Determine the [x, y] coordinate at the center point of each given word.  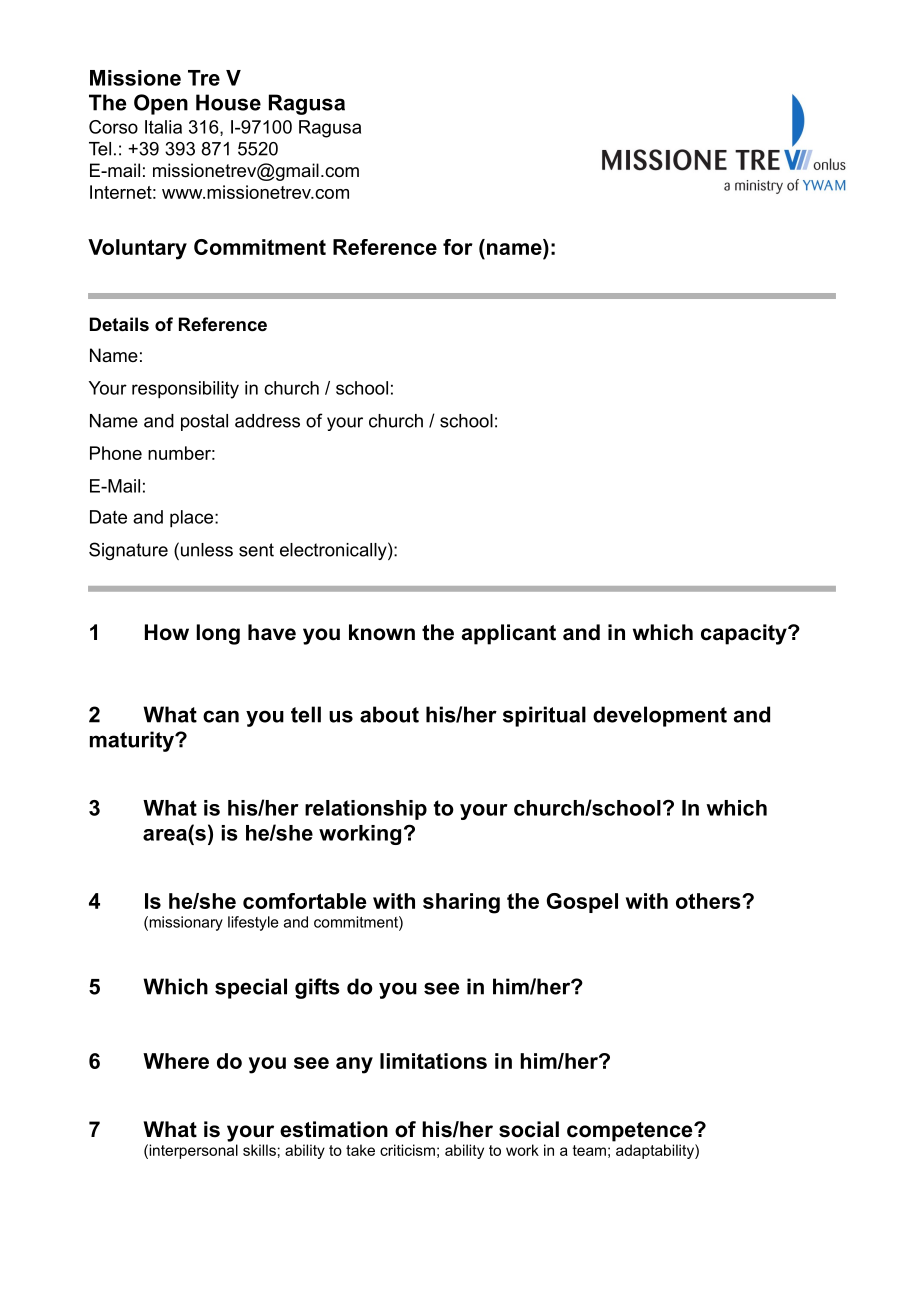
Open [161, 104]
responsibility [185, 390]
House [228, 102]
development [660, 716]
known [382, 632]
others [709, 901]
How [167, 632]
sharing [461, 903]
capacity [745, 634]
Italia [163, 127]
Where [176, 1061]
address [267, 421]
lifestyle [253, 923]
